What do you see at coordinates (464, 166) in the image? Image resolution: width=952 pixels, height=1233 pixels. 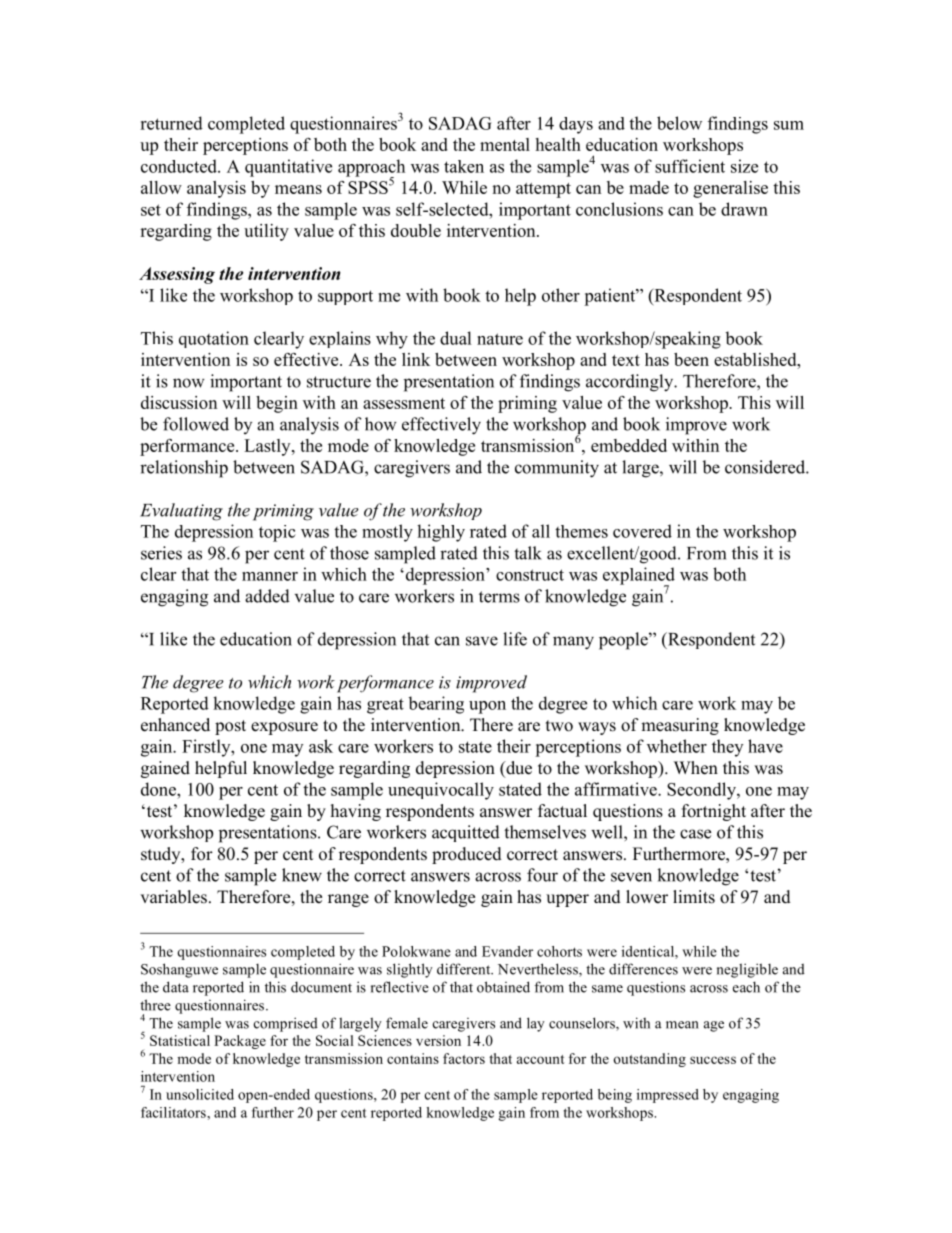 I see `taken` at bounding box center [464, 166].
